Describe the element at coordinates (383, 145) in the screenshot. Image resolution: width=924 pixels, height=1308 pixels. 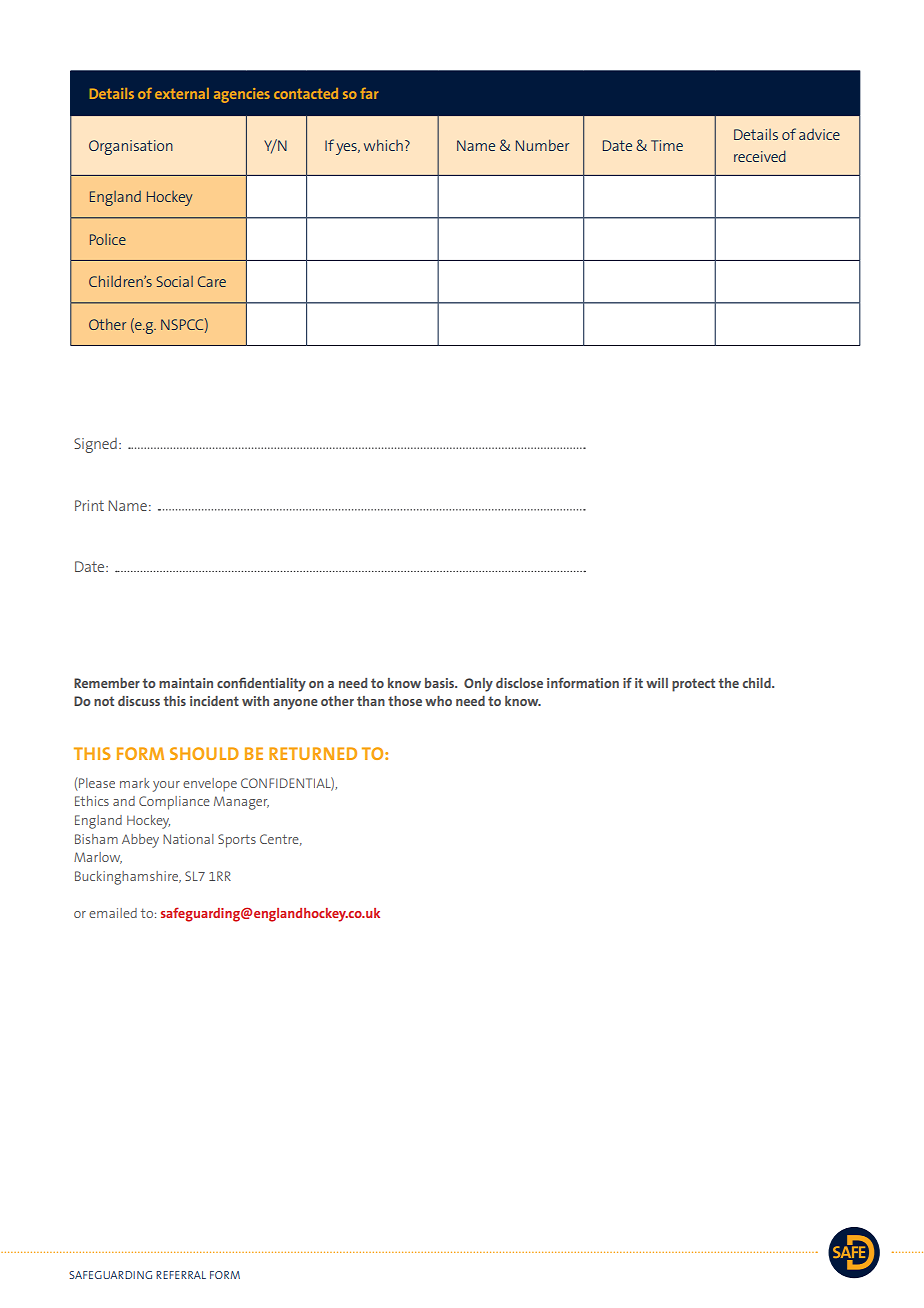
I see `which` at that location.
